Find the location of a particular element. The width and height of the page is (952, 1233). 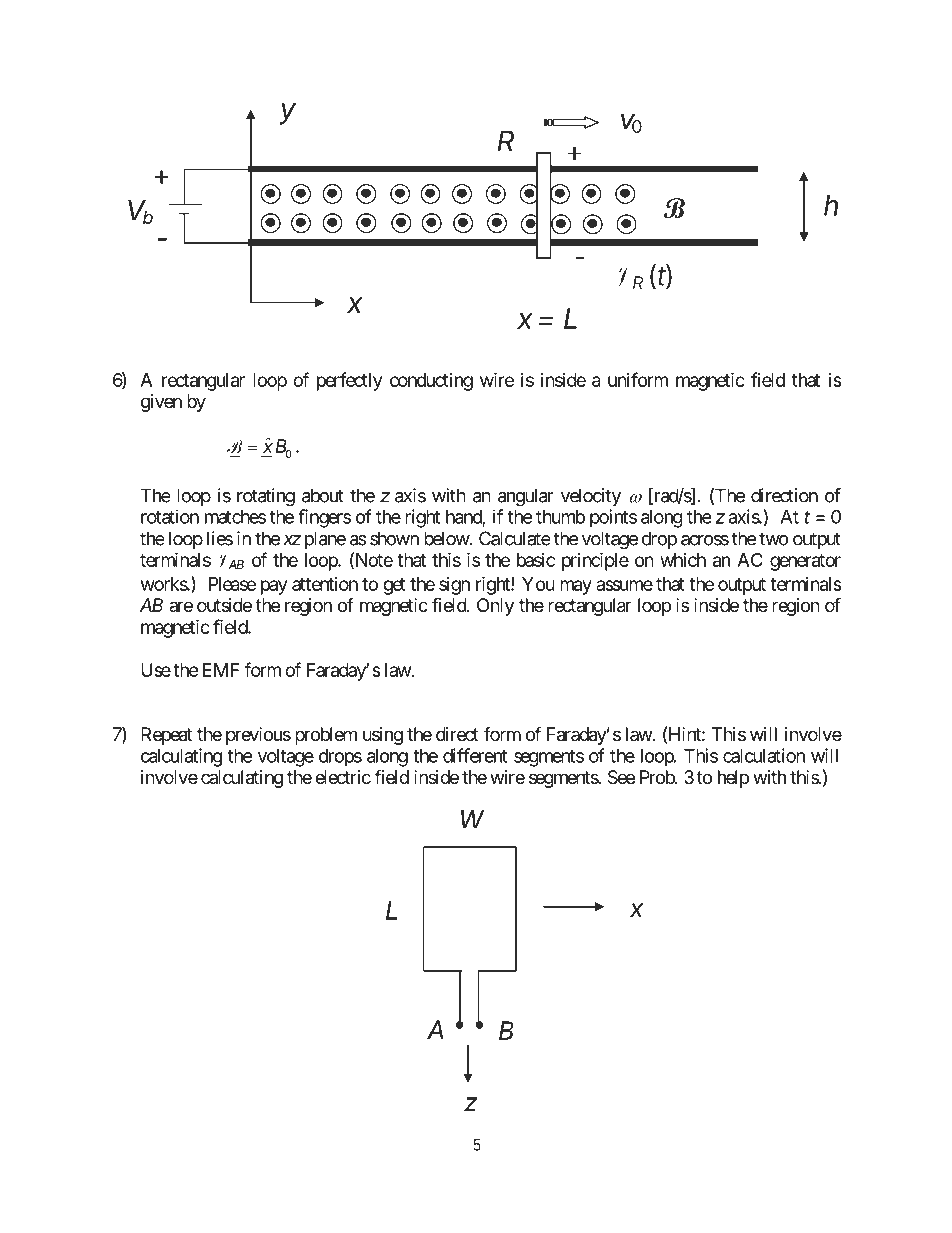

pay is located at coordinates (274, 587).
